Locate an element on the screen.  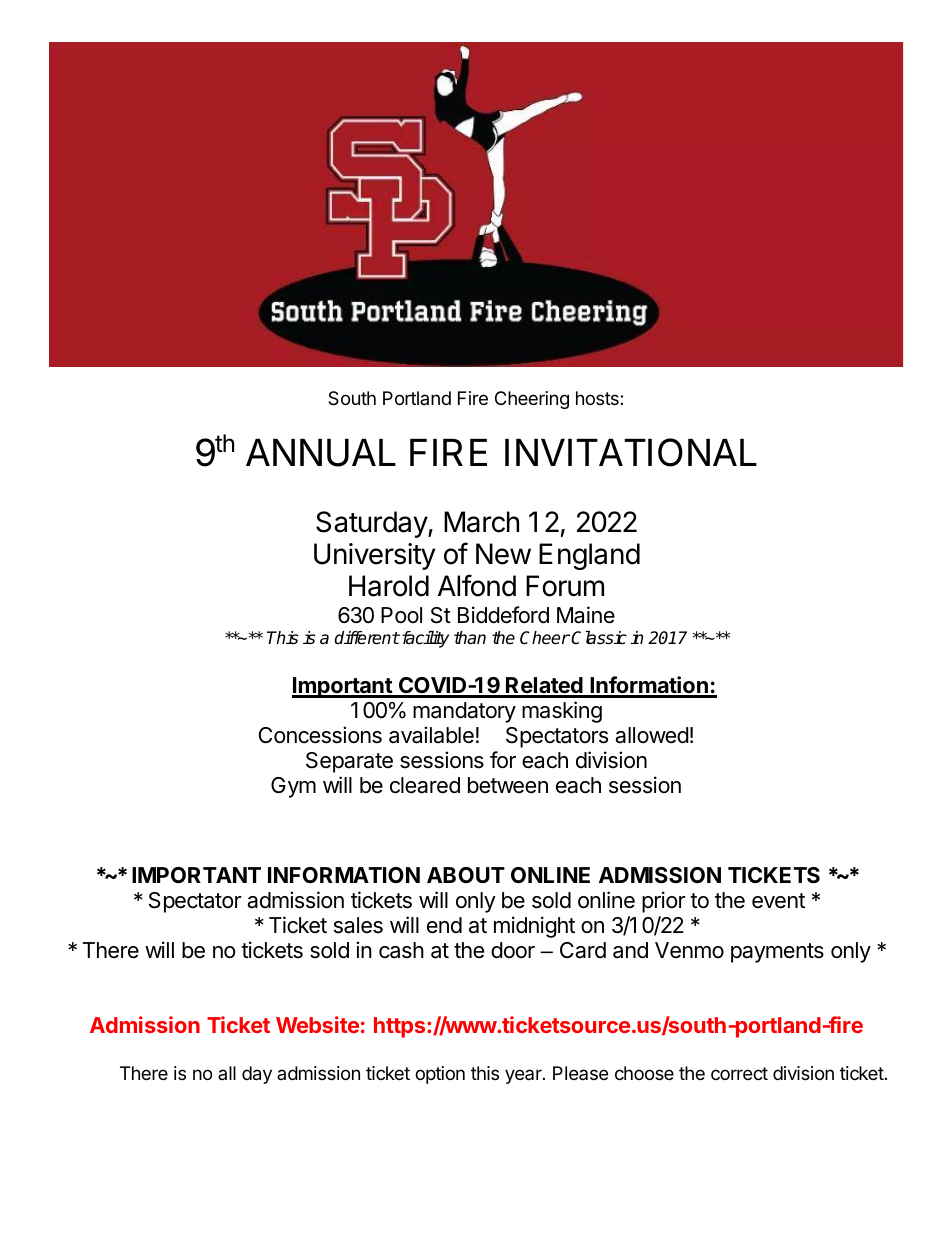
Concessions is located at coordinates (320, 735).
